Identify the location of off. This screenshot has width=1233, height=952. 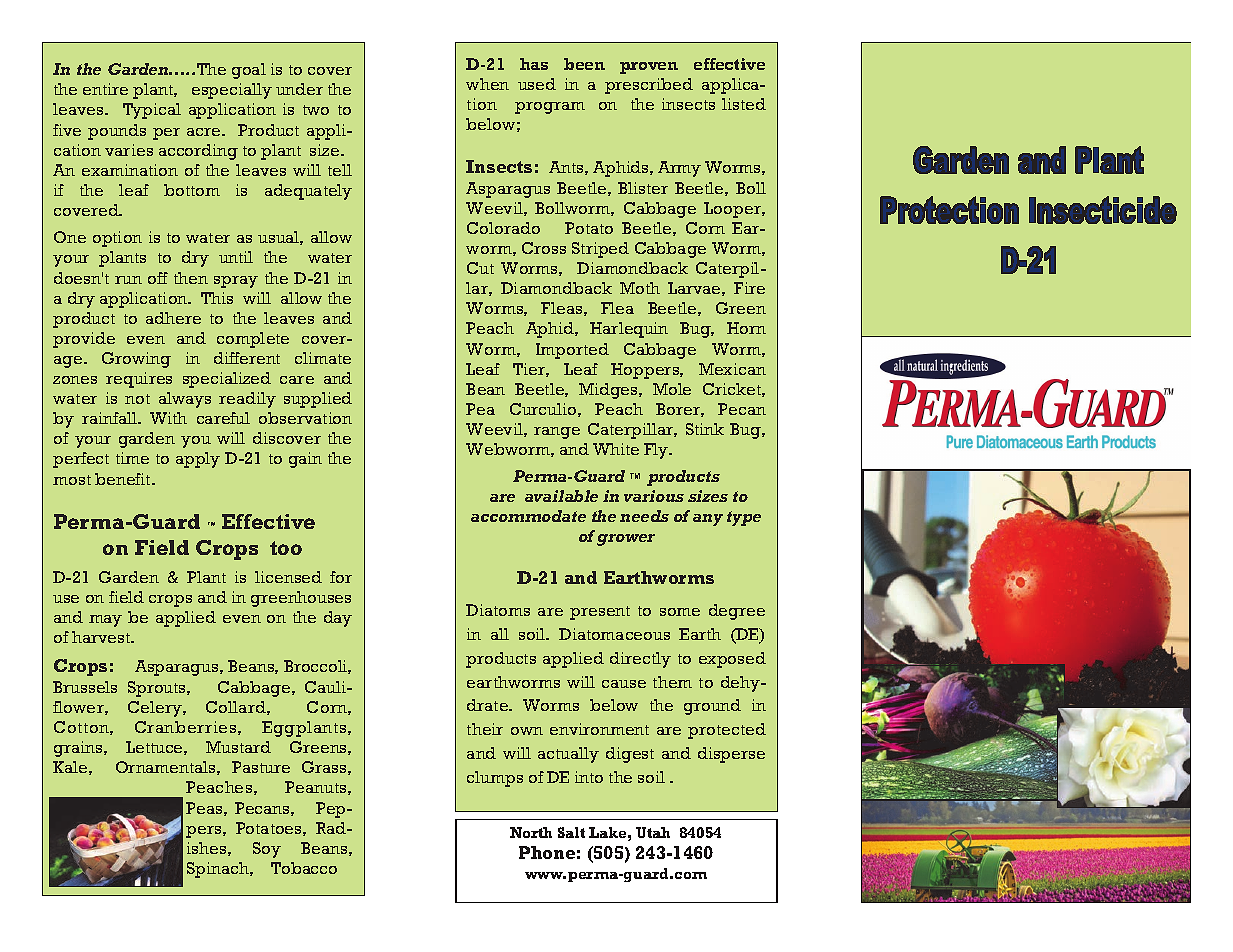
(158, 278).
